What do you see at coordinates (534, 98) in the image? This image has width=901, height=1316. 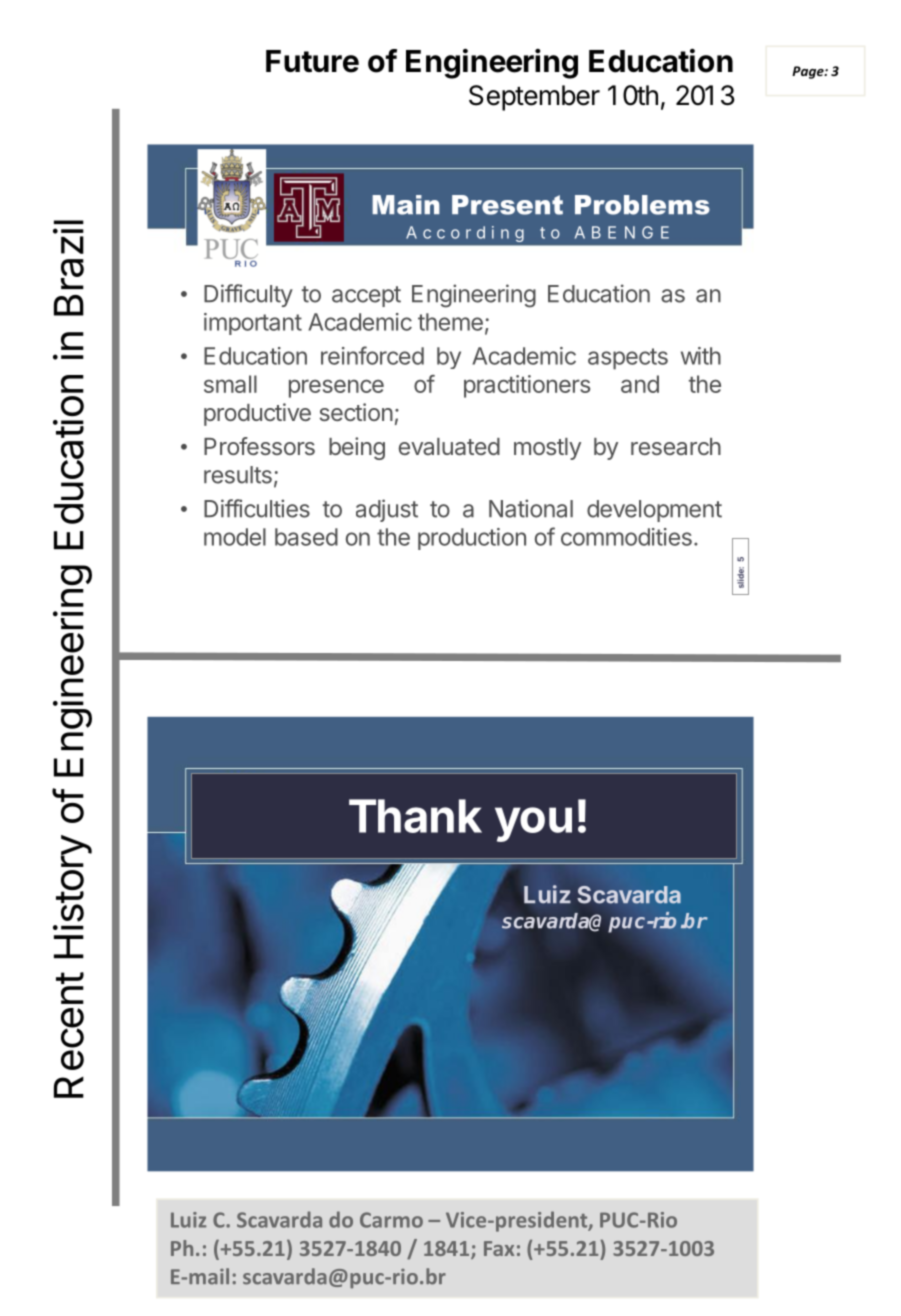 I see `September` at bounding box center [534, 98].
